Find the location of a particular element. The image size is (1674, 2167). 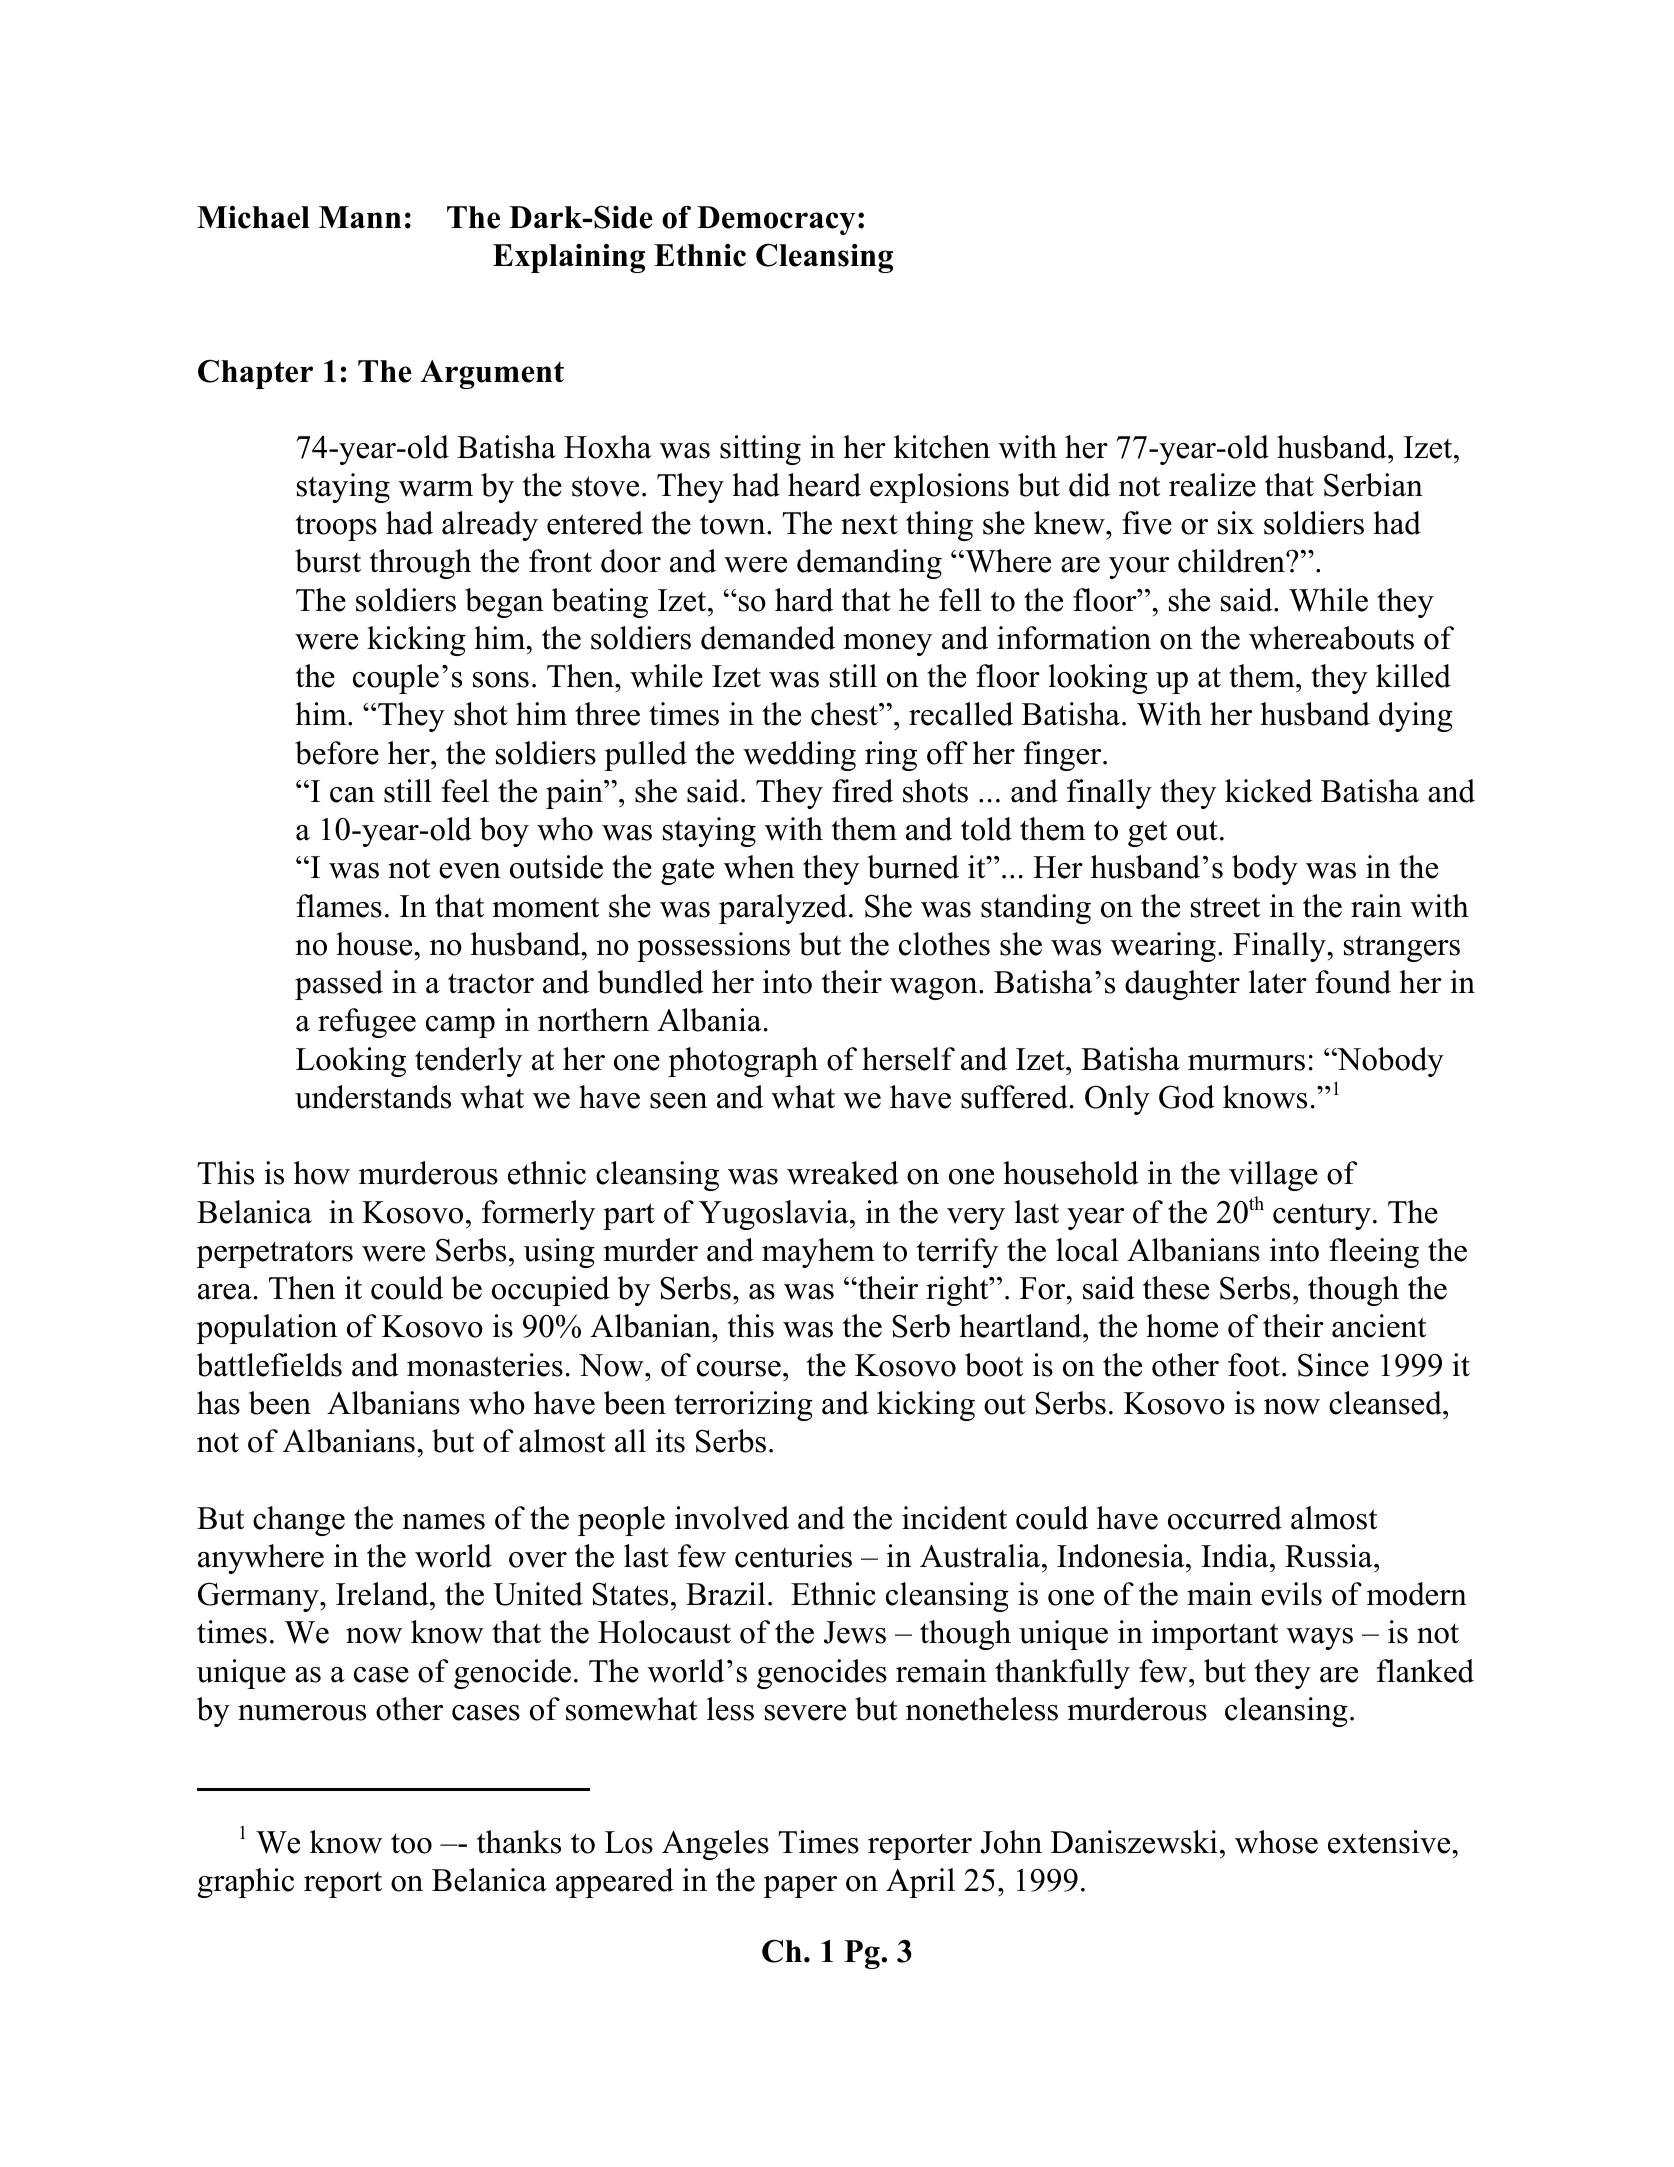

before is located at coordinates (337, 753).
